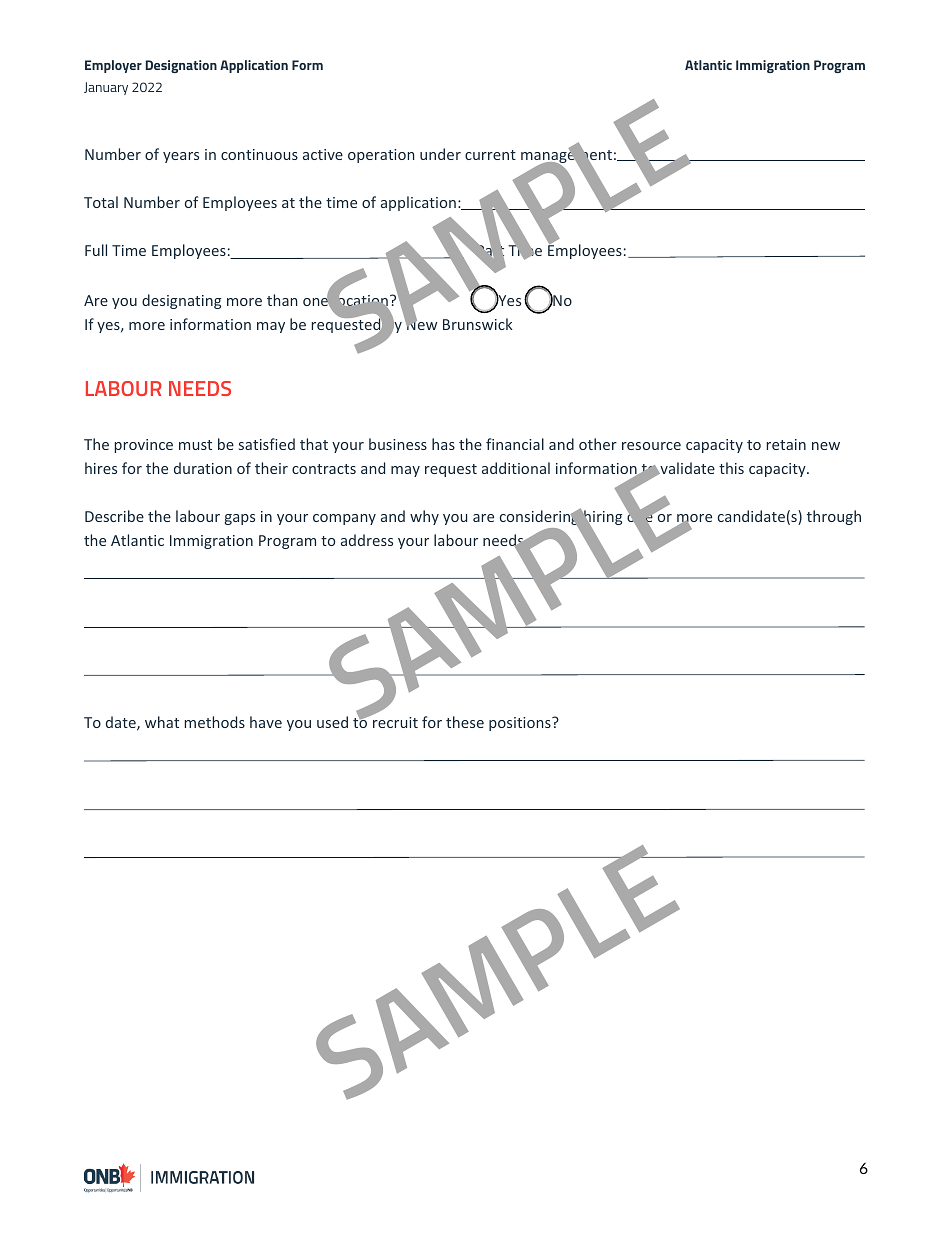 Image resolution: width=952 pixels, height=1233 pixels. What do you see at coordinates (381, 156) in the screenshot?
I see `operation` at bounding box center [381, 156].
